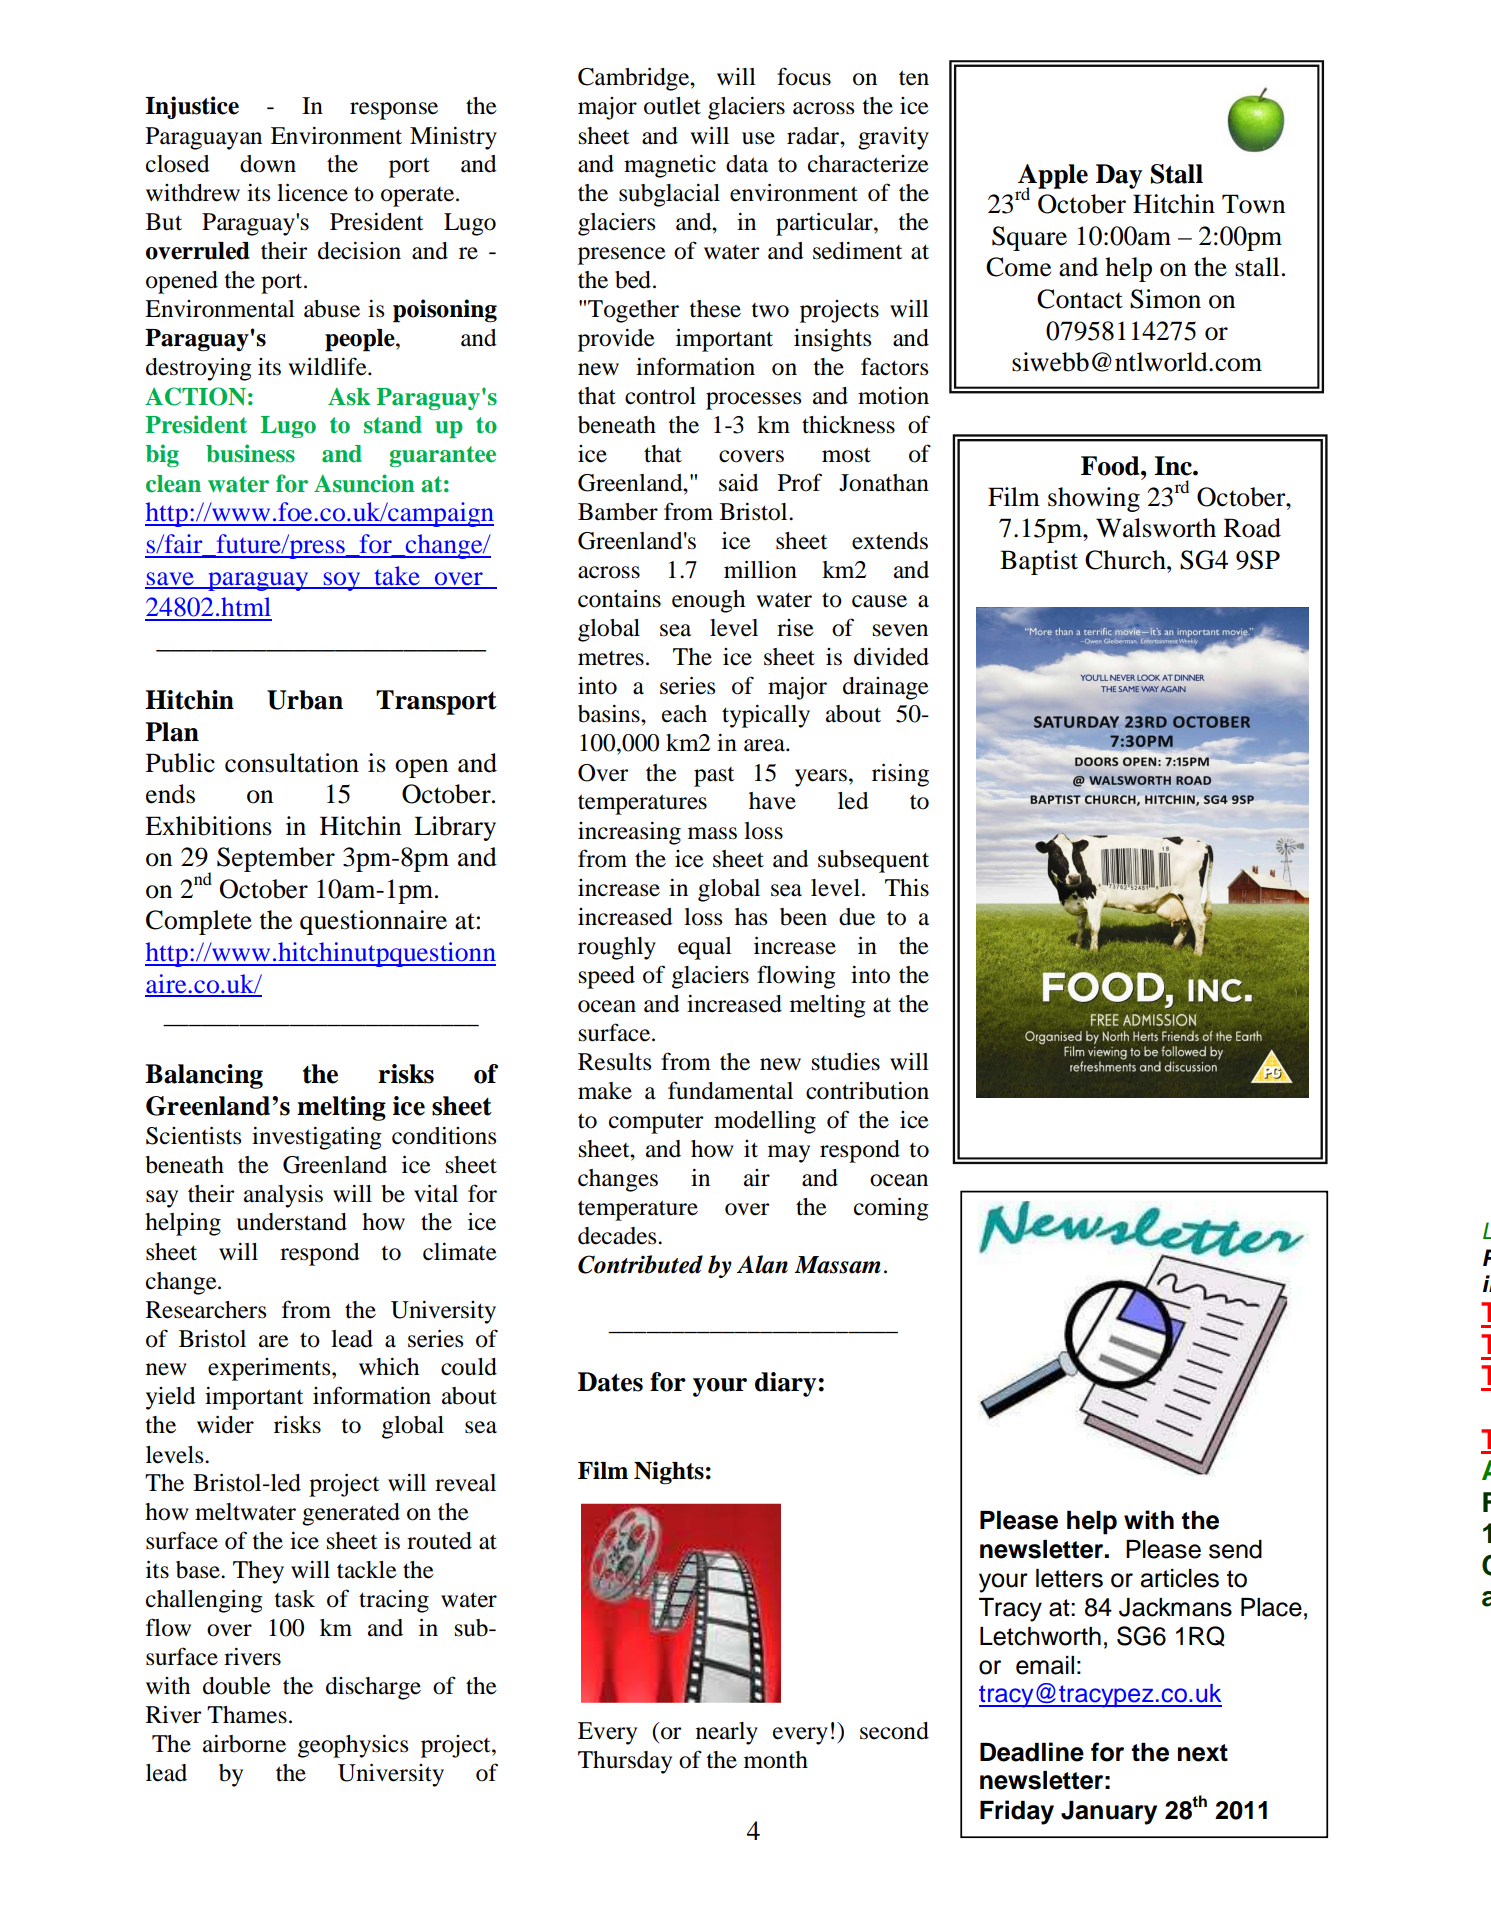  I want to click on Church, so click(1126, 560).
